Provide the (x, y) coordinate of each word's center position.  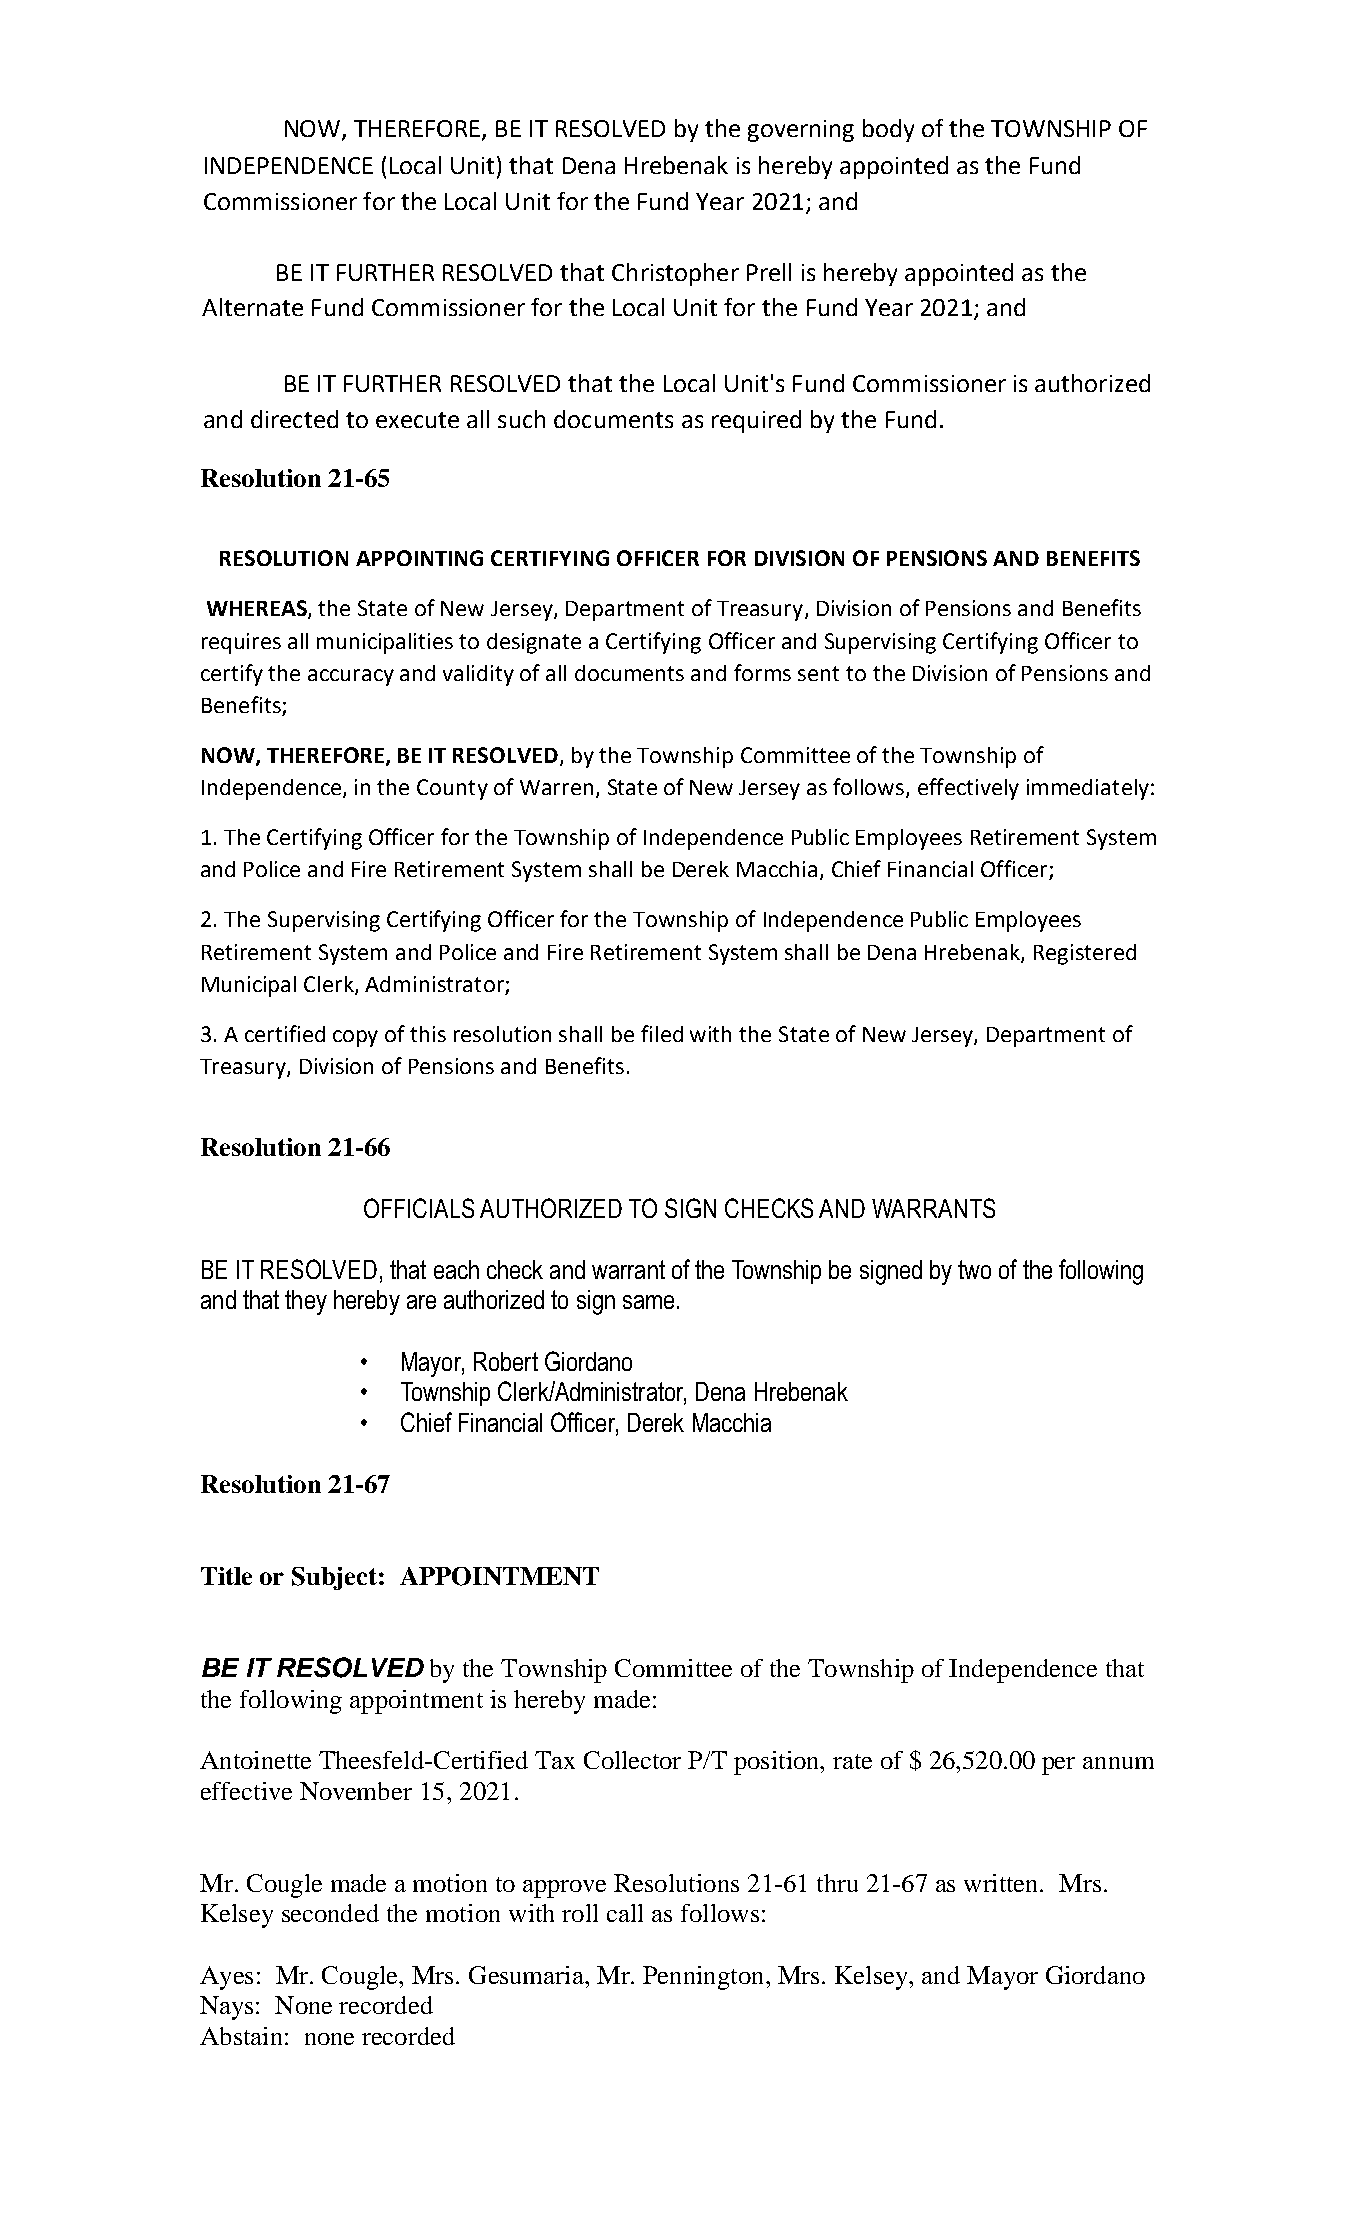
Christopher (675, 274)
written (1002, 1883)
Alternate (252, 307)
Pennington (705, 1978)
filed (662, 1033)
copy (355, 1038)
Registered (1085, 954)
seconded (330, 1913)
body (888, 130)
